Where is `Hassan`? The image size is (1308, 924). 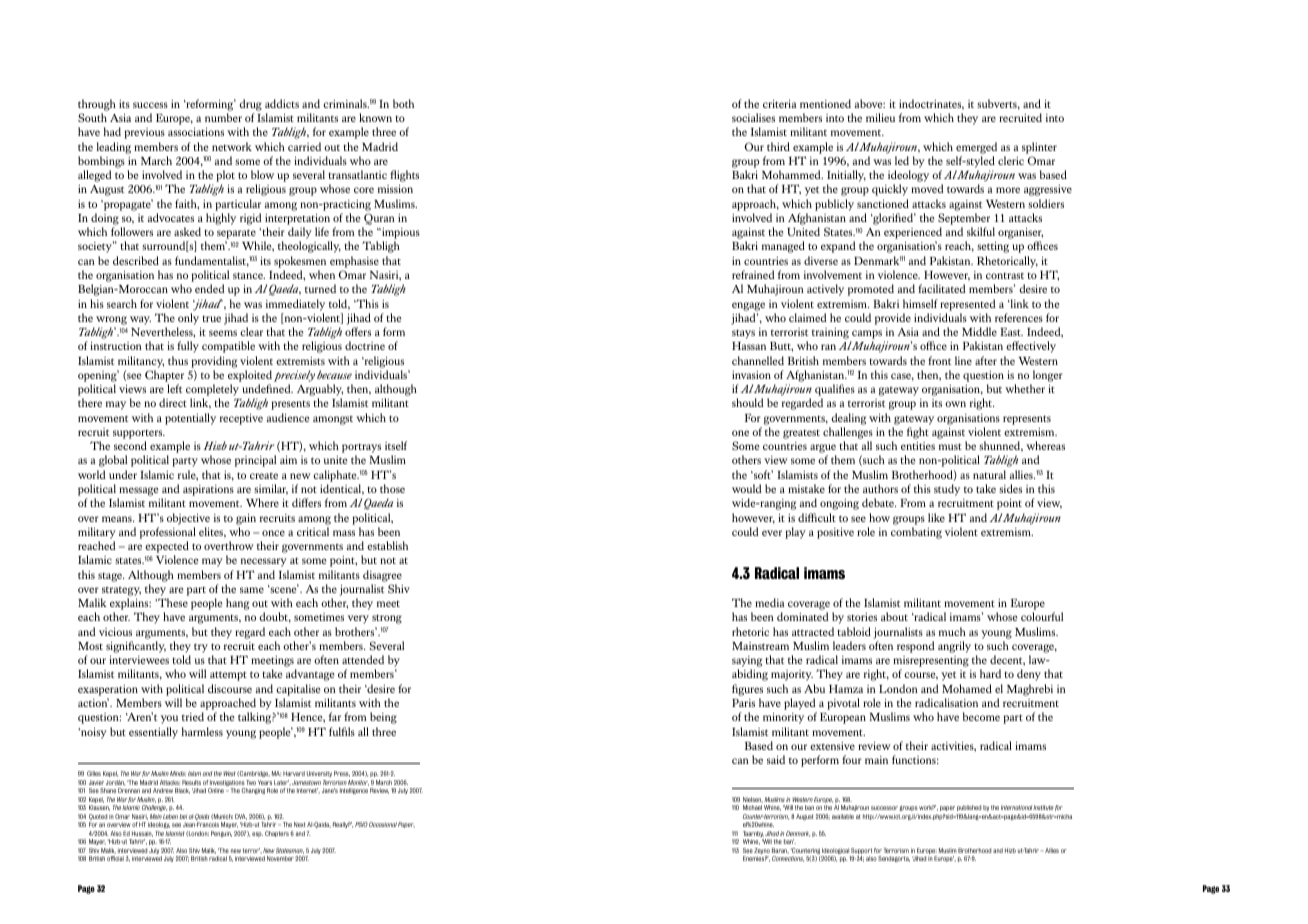
Hassan is located at coordinates (749, 346).
